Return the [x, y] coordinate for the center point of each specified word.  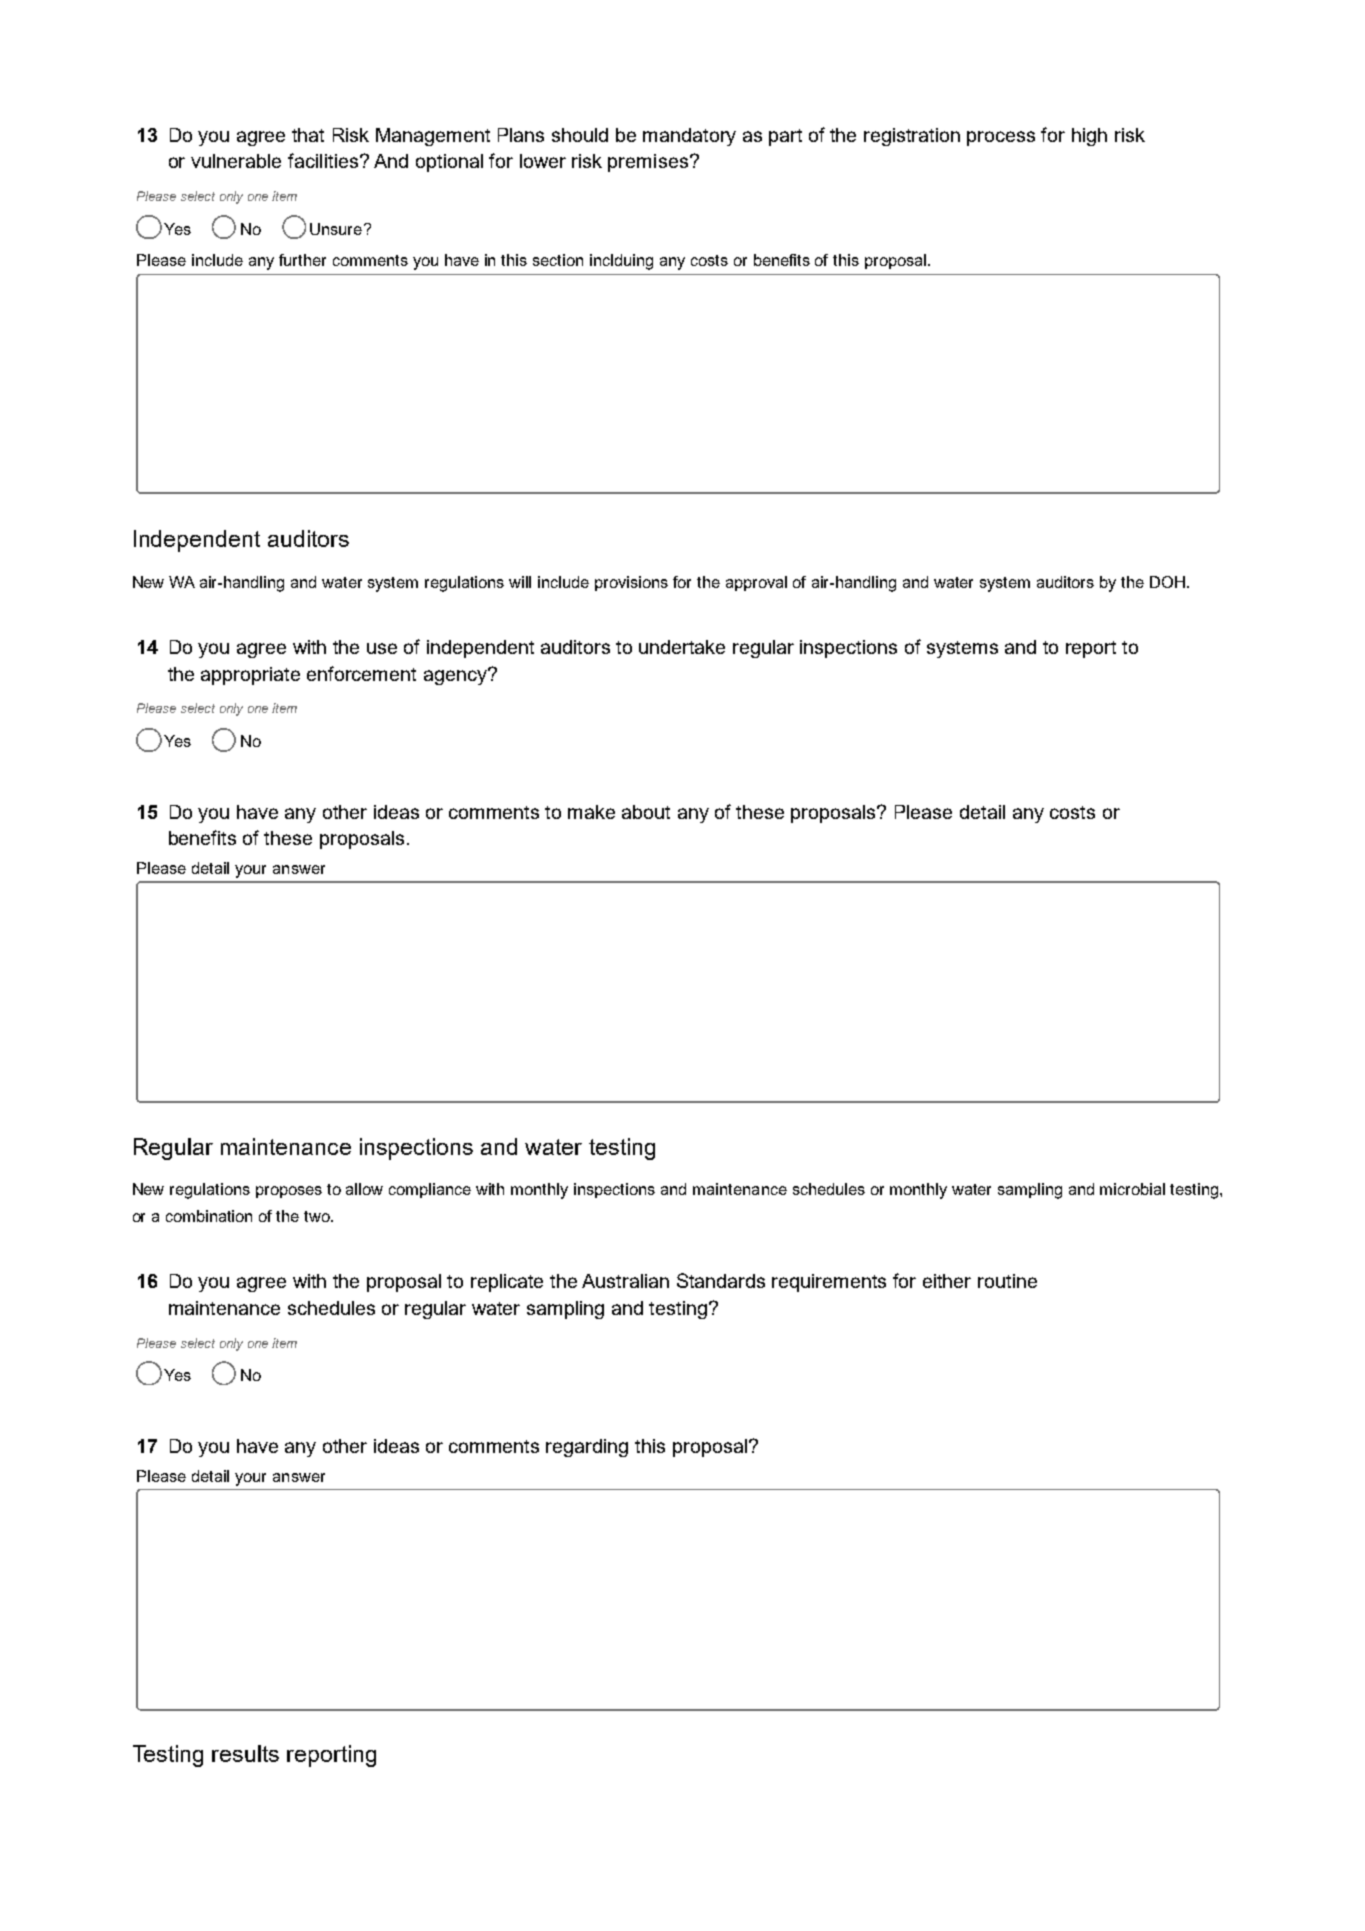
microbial [1132, 1189]
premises [648, 163]
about [646, 812]
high [1089, 137]
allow [364, 1189]
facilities [324, 160]
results [245, 1753]
